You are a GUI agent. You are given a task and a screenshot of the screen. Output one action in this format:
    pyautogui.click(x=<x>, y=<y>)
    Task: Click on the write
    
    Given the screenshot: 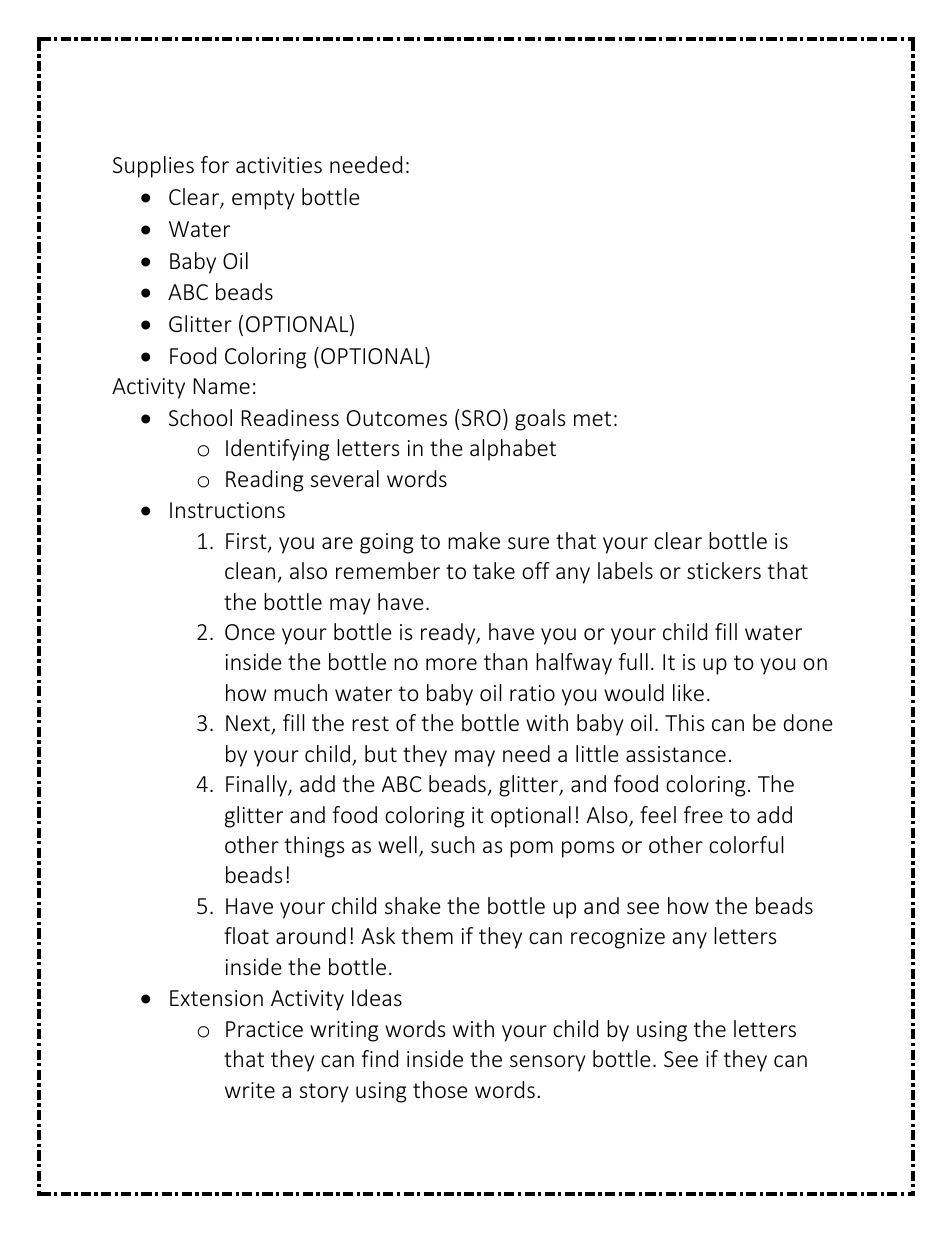 What is the action you would take?
    pyautogui.click(x=250, y=1090)
